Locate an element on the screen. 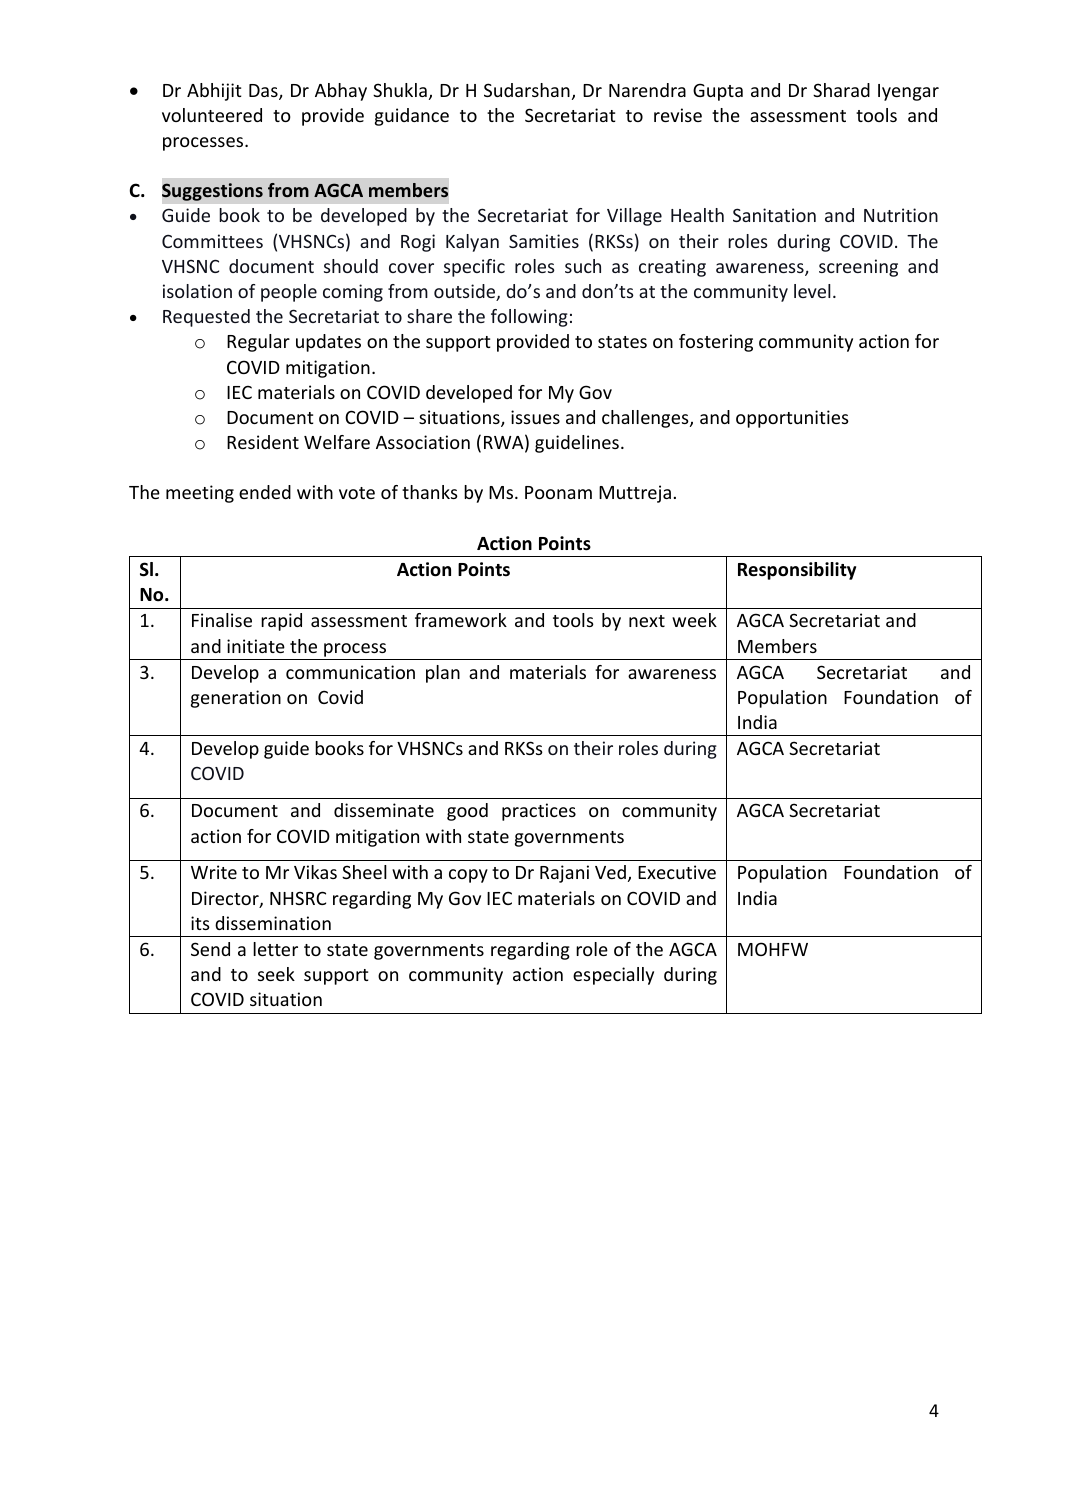  Responsibility is located at coordinates (797, 571).
